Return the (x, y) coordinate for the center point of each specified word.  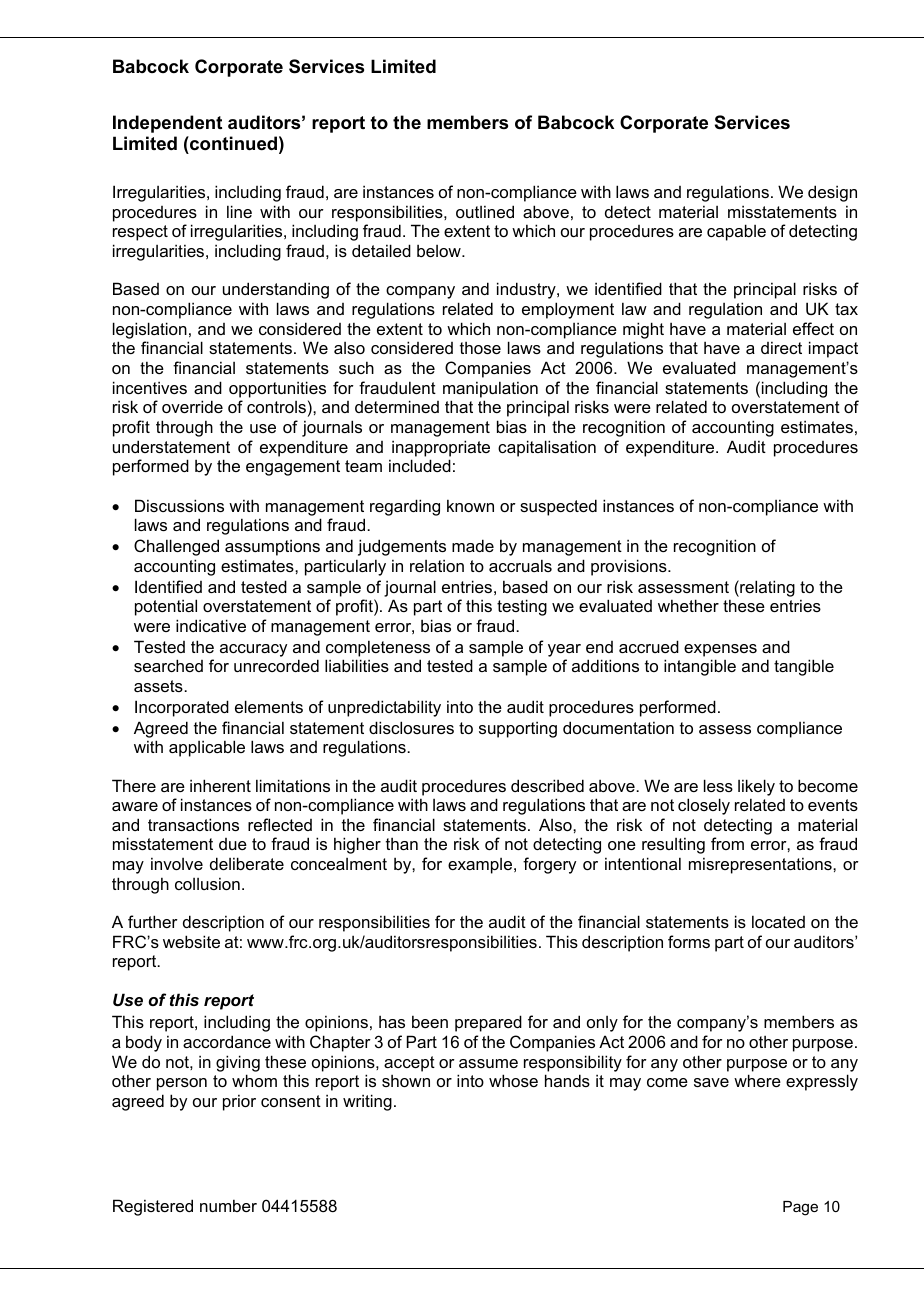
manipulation (490, 389)
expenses (720, 650)
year (564, 650)
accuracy (253, 650)
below (440, 251)
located (778, 921)
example (481, 866)
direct (781, 347)
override (192, 406)
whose (513, 1080)
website (191, 941)
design (832, 193)
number (228, 1205)
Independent (167, 124)
